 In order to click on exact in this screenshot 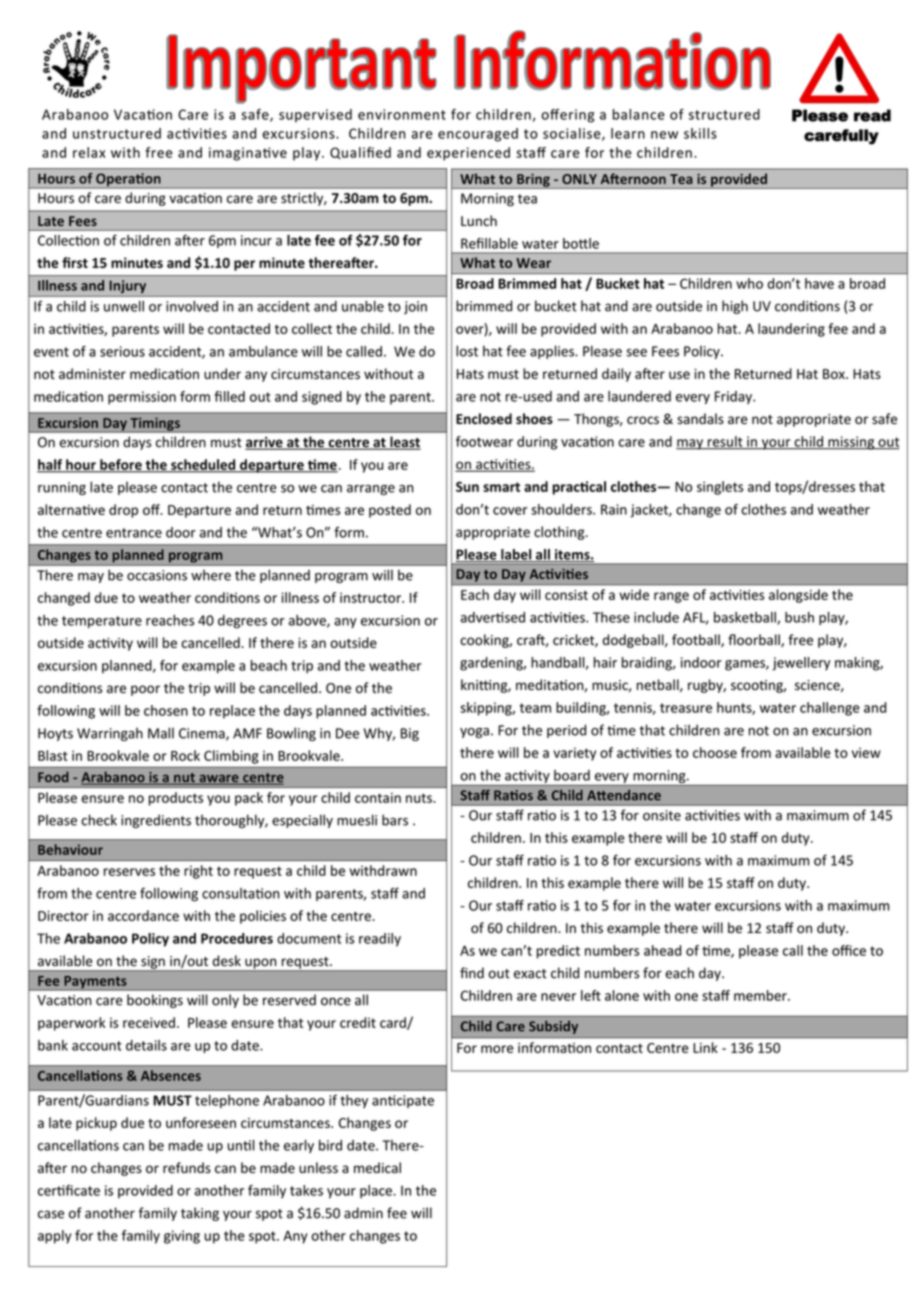, I will do `click(530, 974)`.
